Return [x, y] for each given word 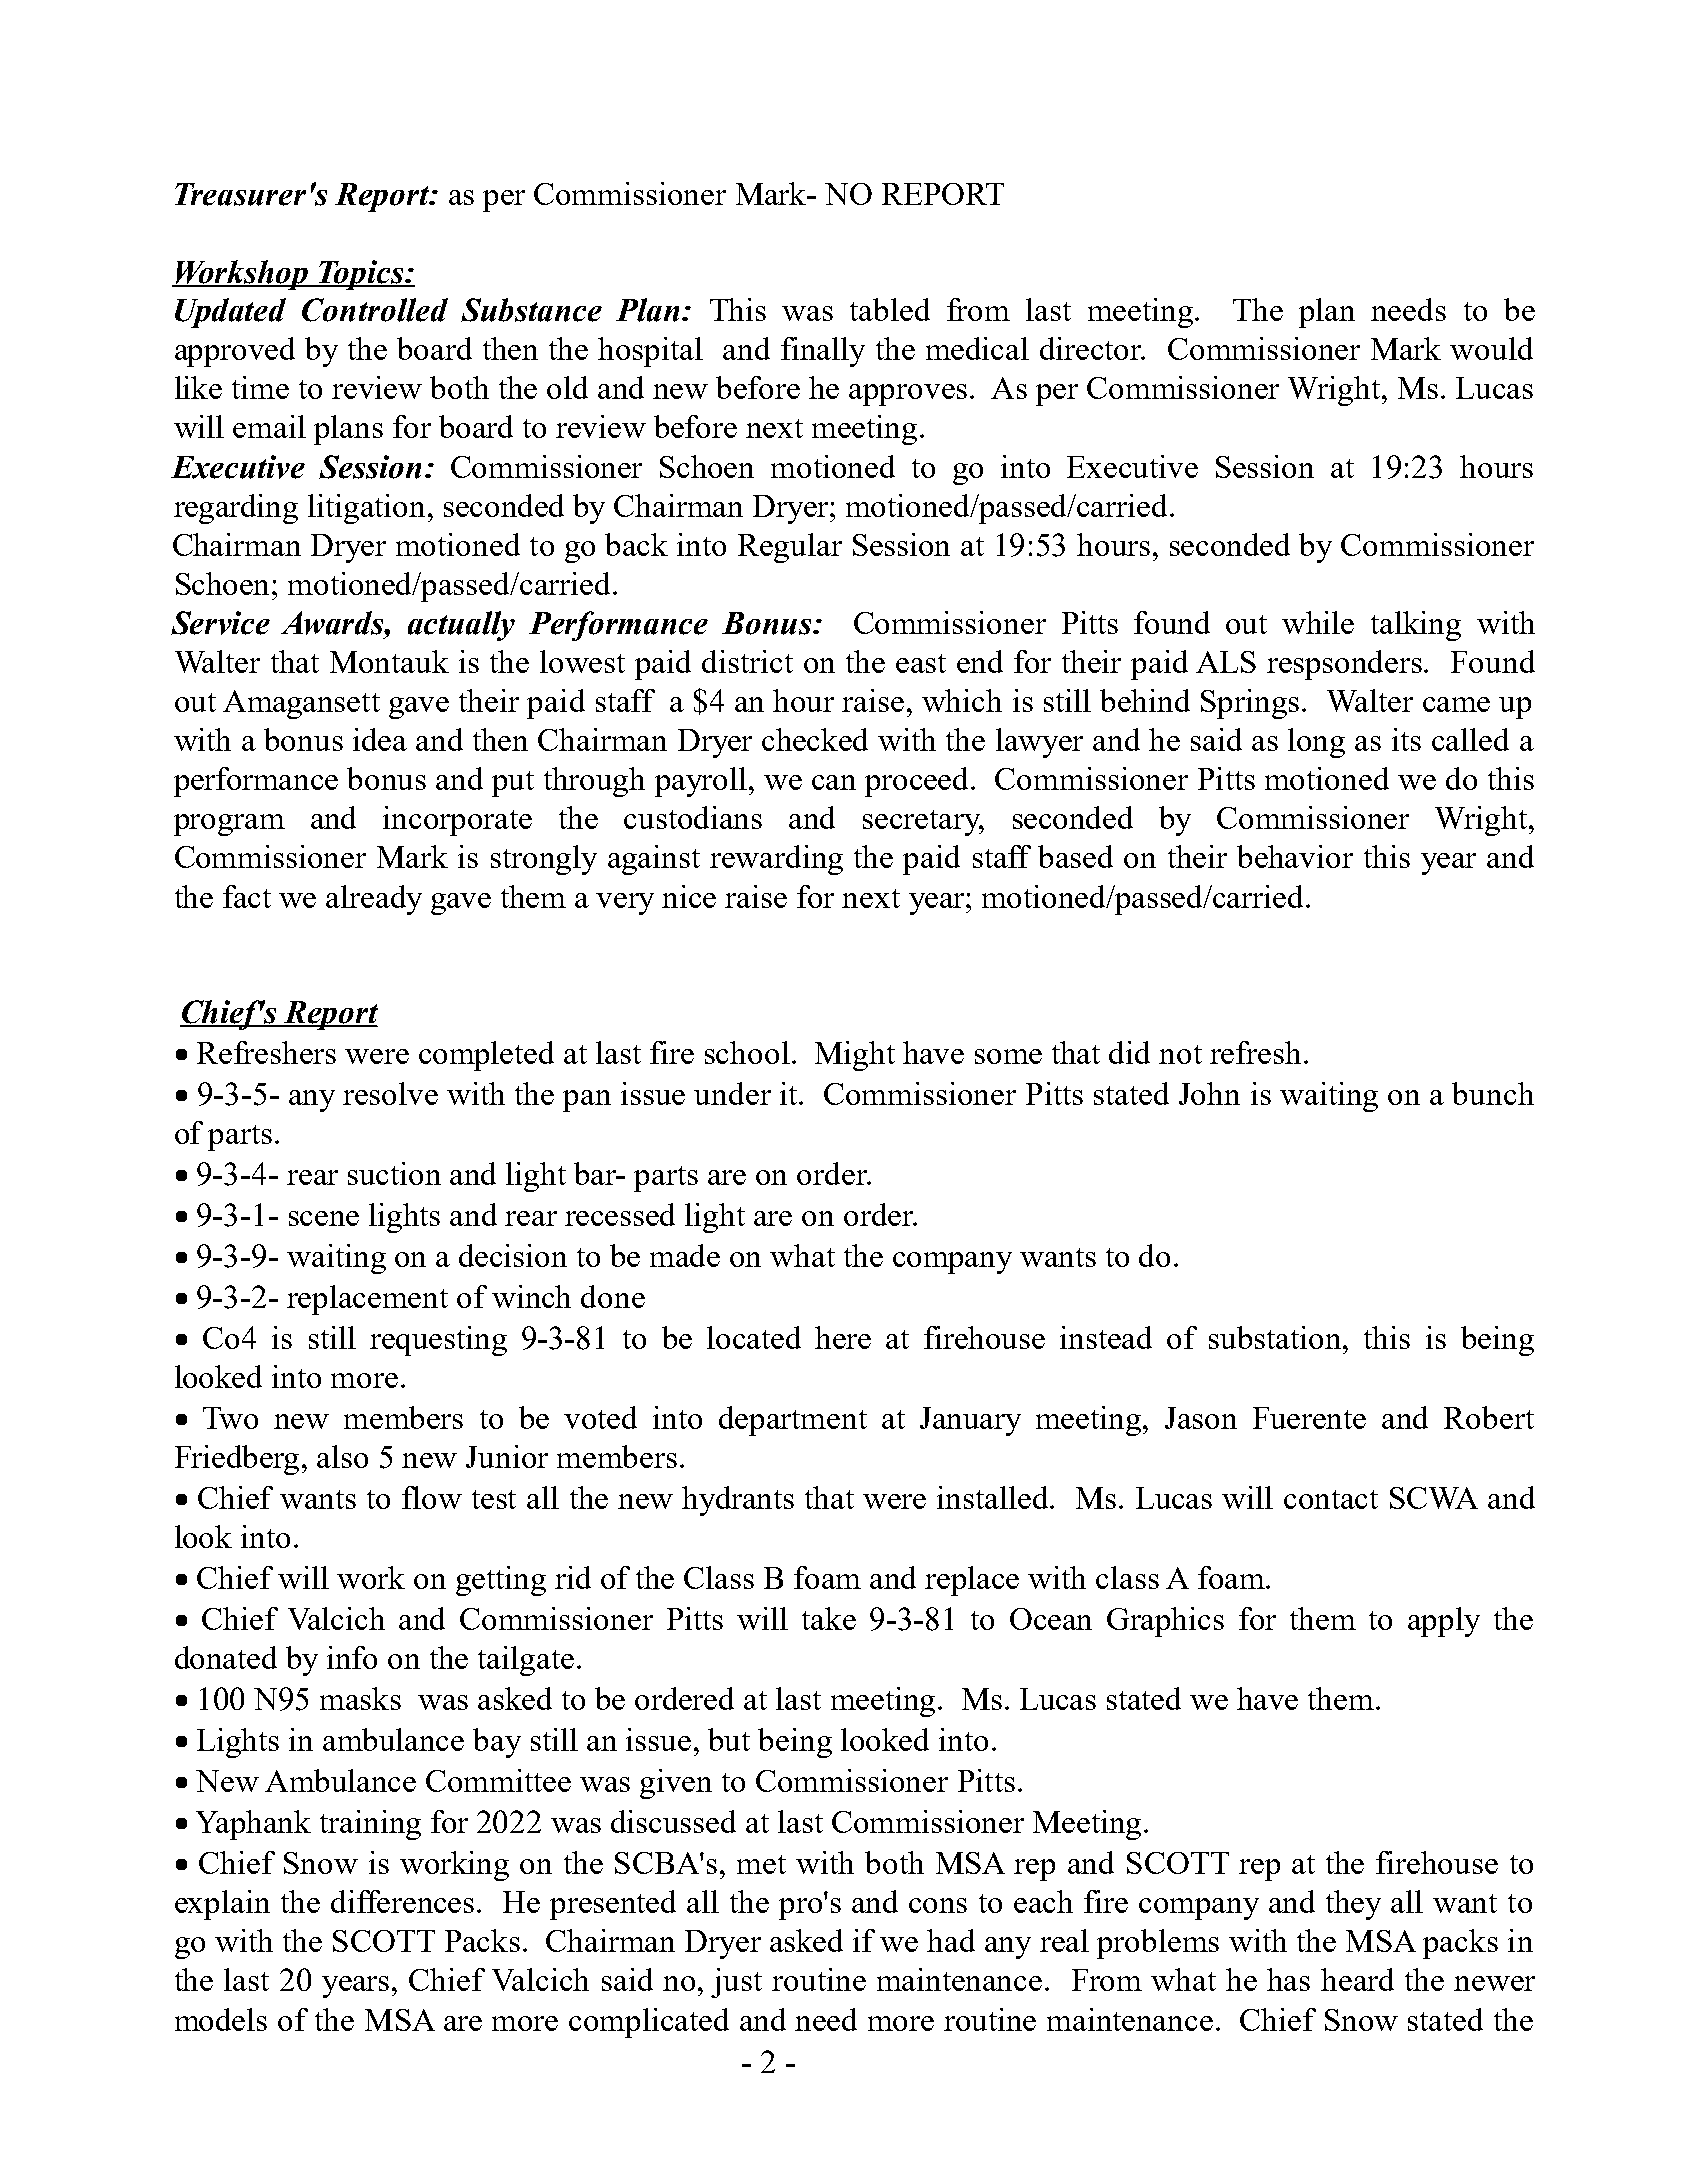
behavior [1295, 856]
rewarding [776, 860]
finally [823, 352]
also [342, 1456]
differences [402, 1901]
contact [1331, 1499]
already [374, 900]
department [793, 1421]
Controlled [375, 310]
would [1491, 348]
